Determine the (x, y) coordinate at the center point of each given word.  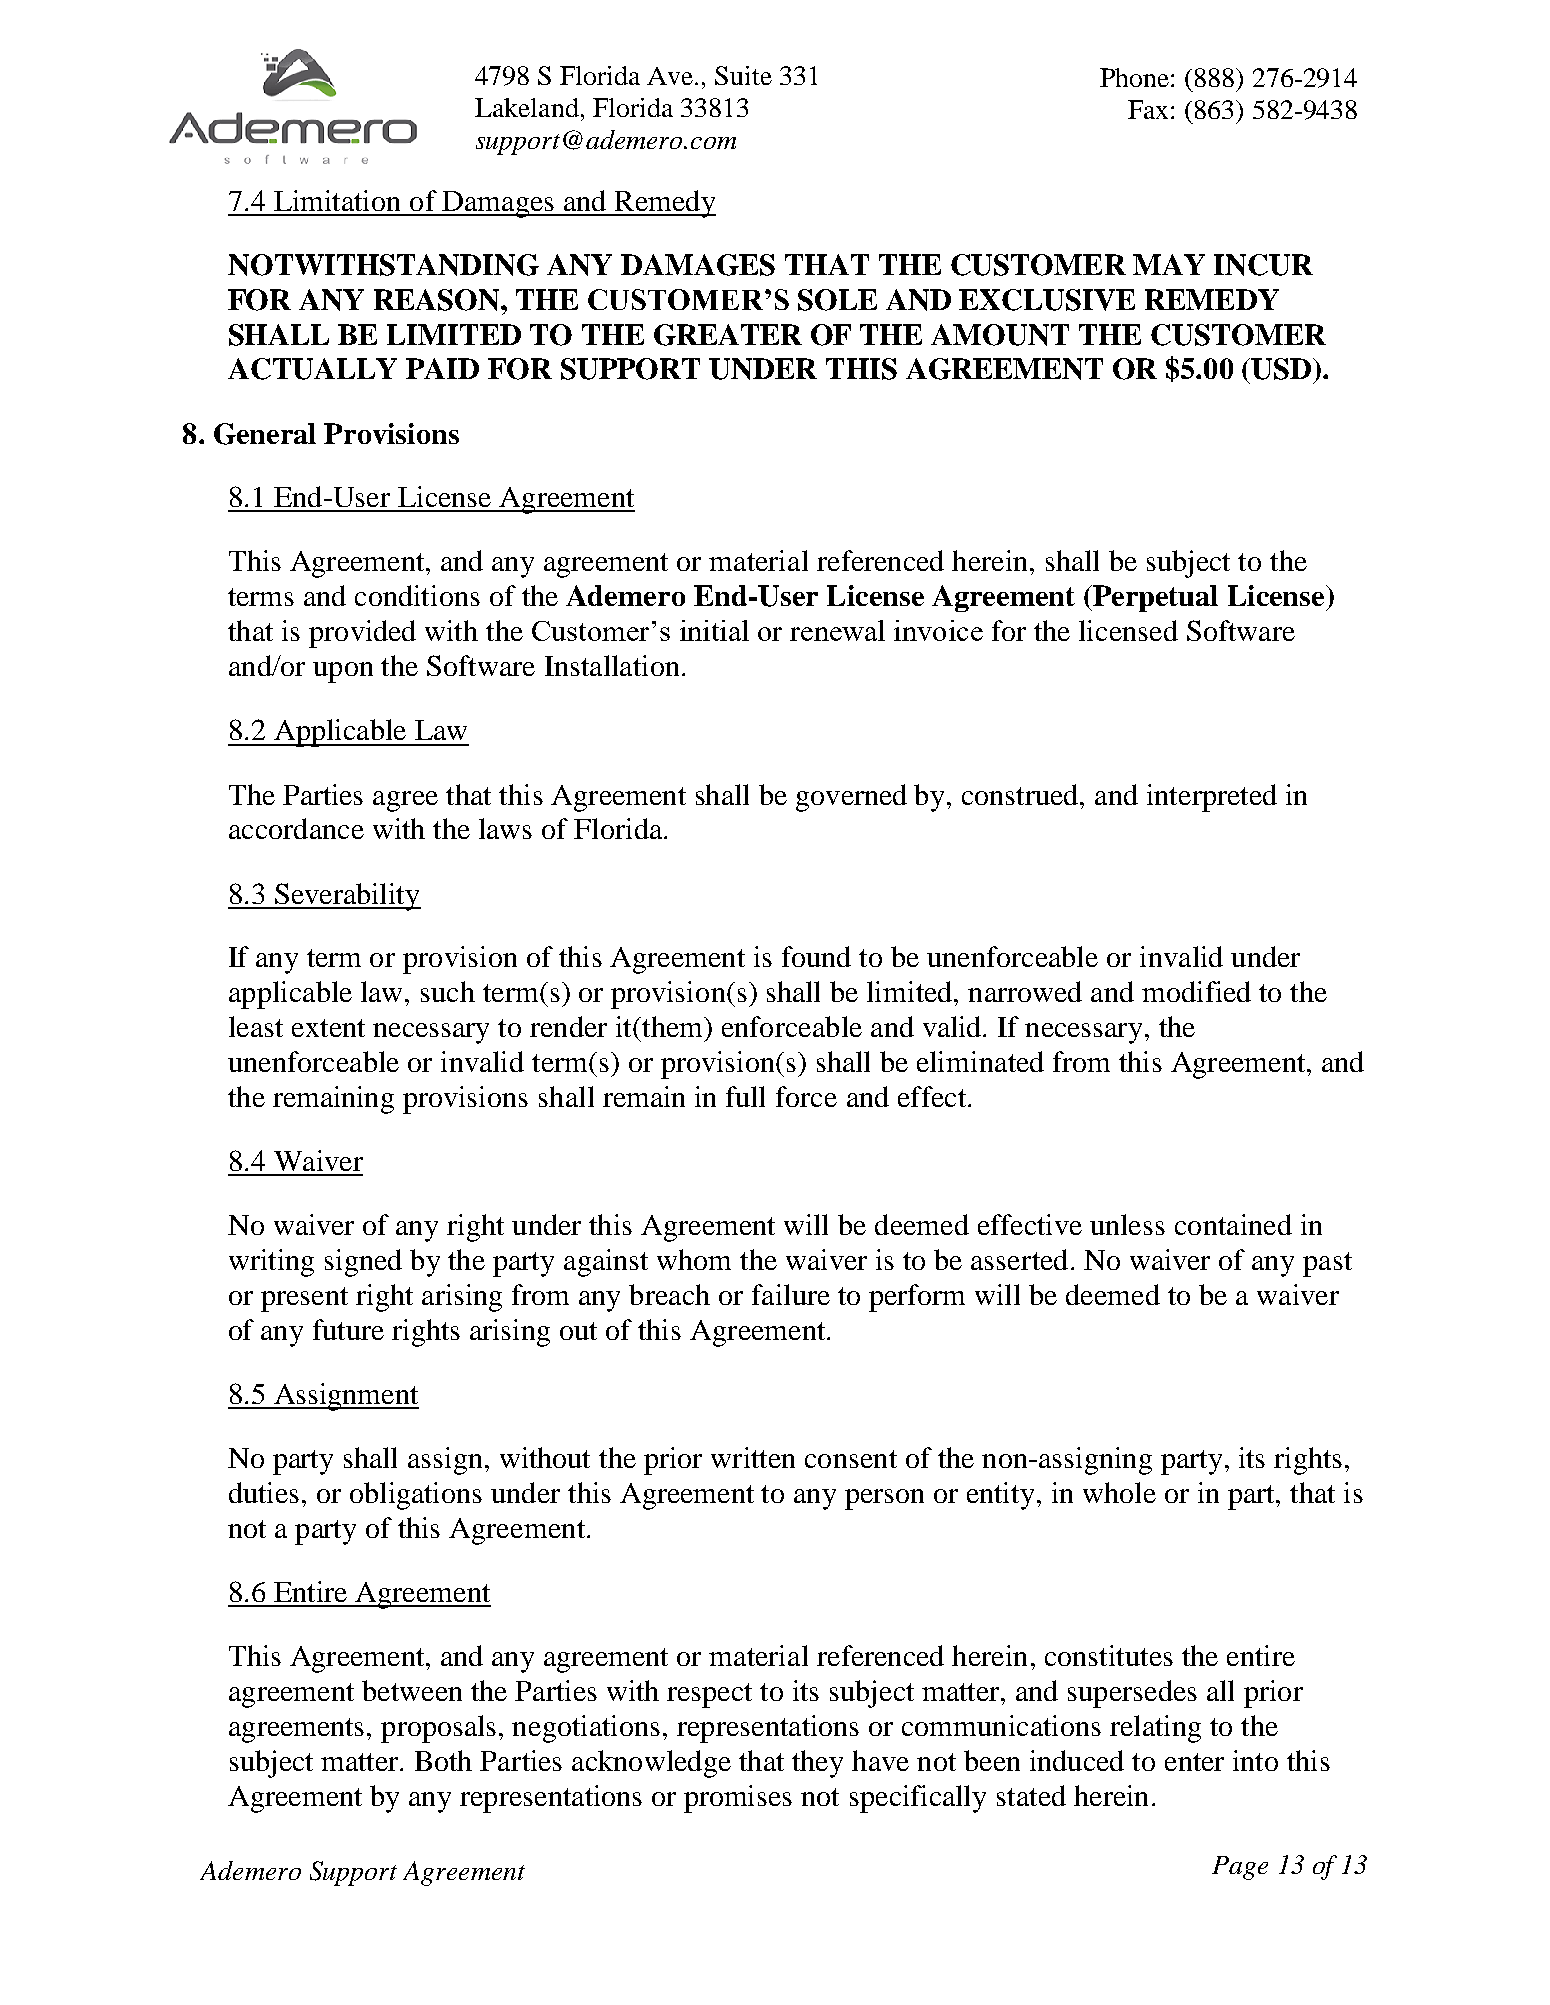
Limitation (337, 200)
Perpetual (1154, 598)
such (448, 991)
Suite (743, 75)
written (753, 1457)
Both (443, 1760)
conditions (417, 595)
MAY (1169, 264)
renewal (837, 630)
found (816, 956)
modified (1196, 991)
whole (1119, 1492)
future (348, 1329)
